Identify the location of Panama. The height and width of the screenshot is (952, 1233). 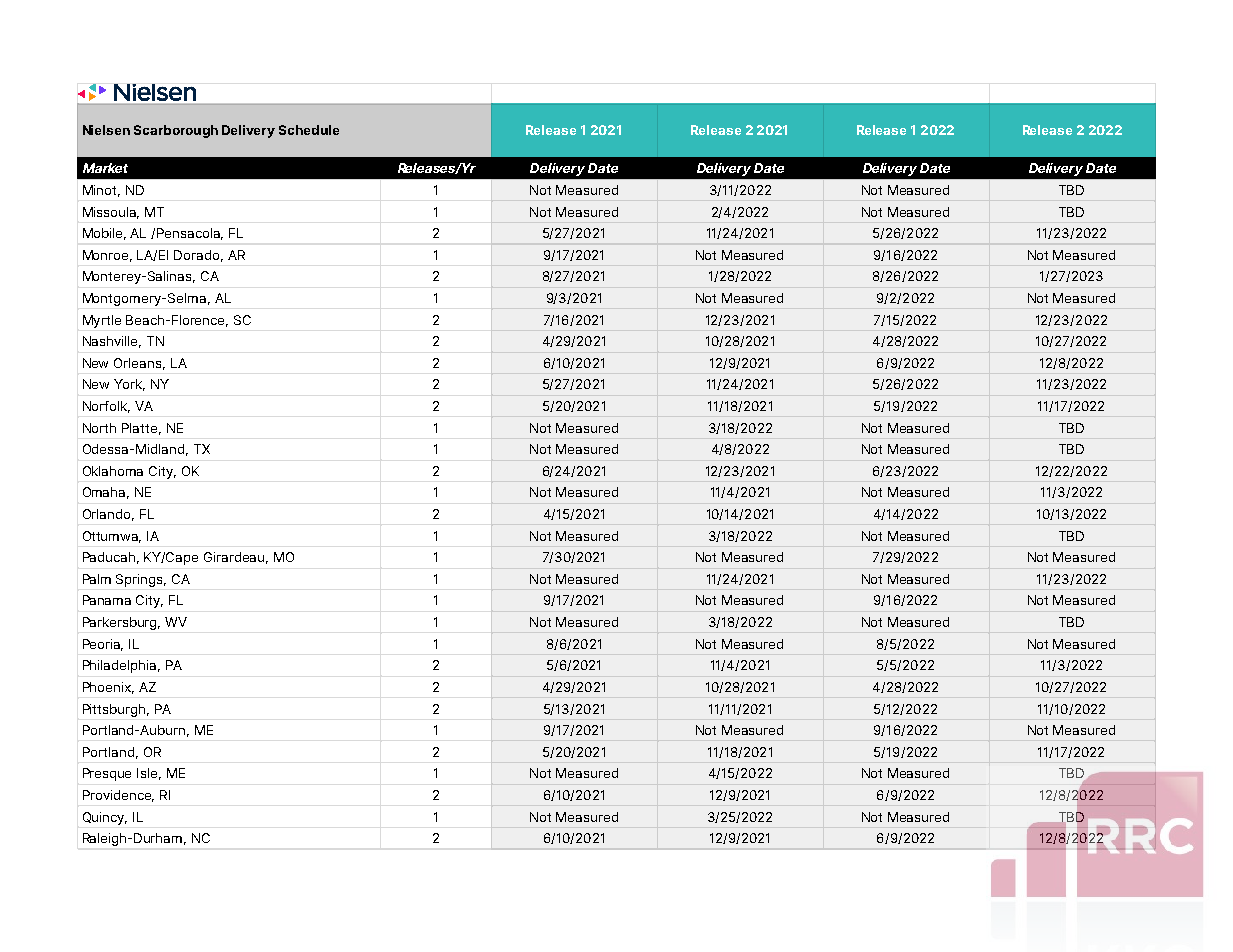
(107, 600).
